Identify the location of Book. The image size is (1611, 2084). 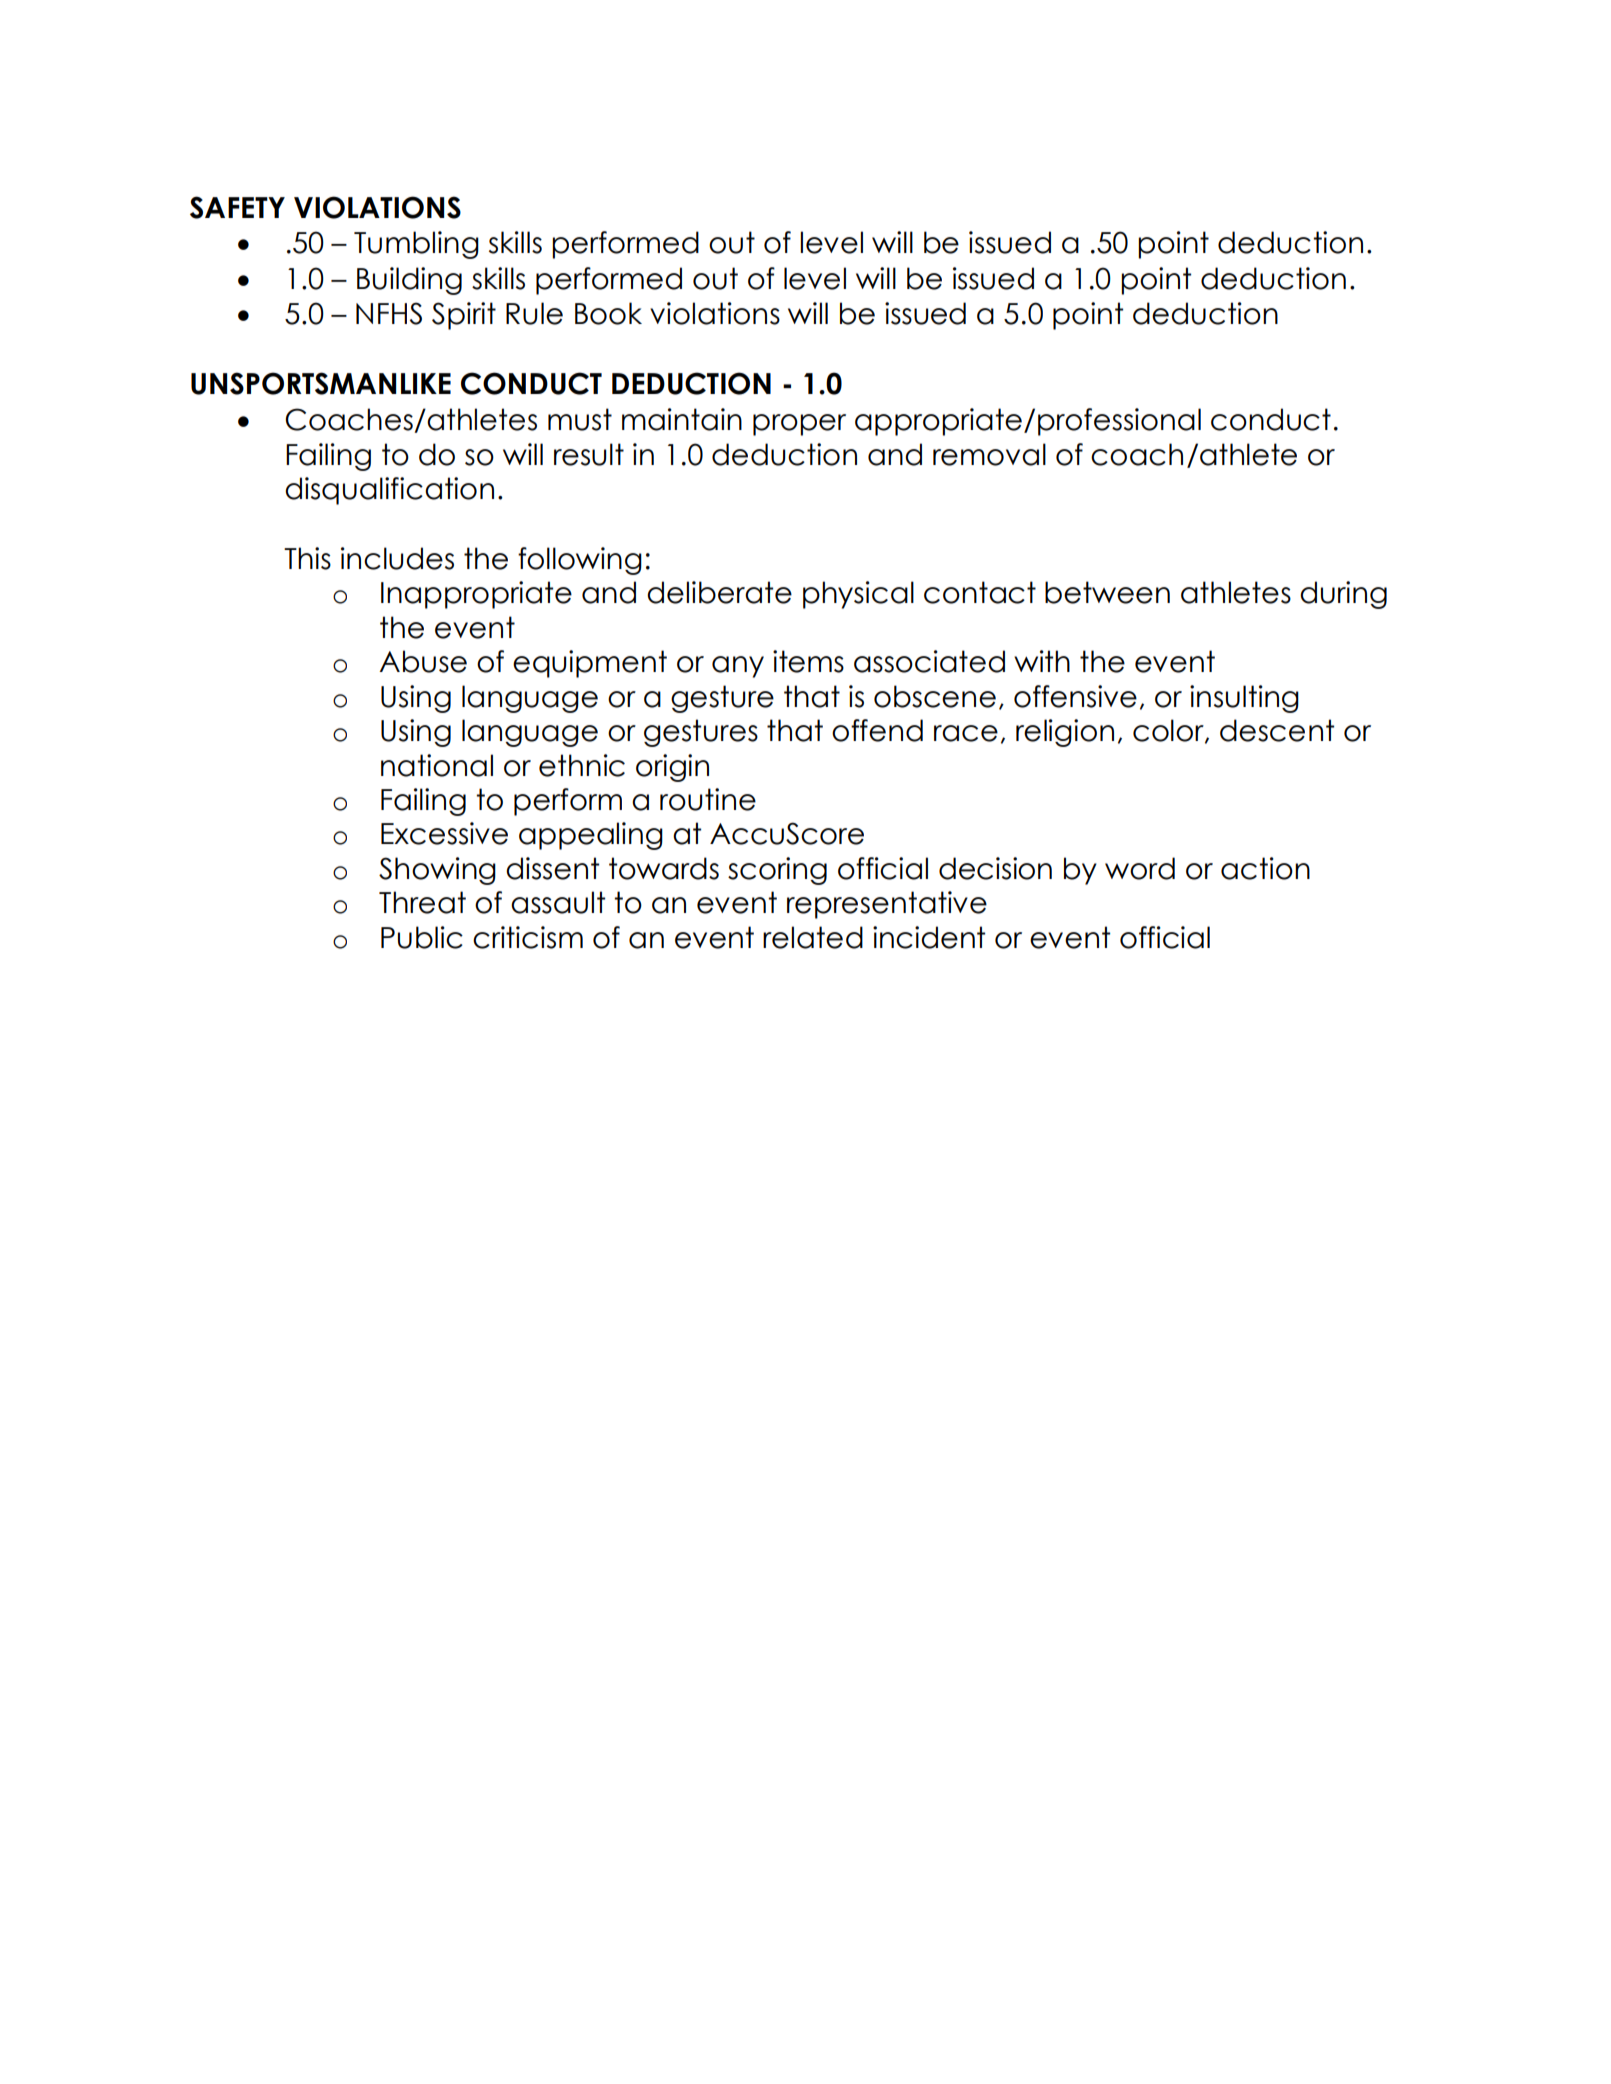
(608, 313).
